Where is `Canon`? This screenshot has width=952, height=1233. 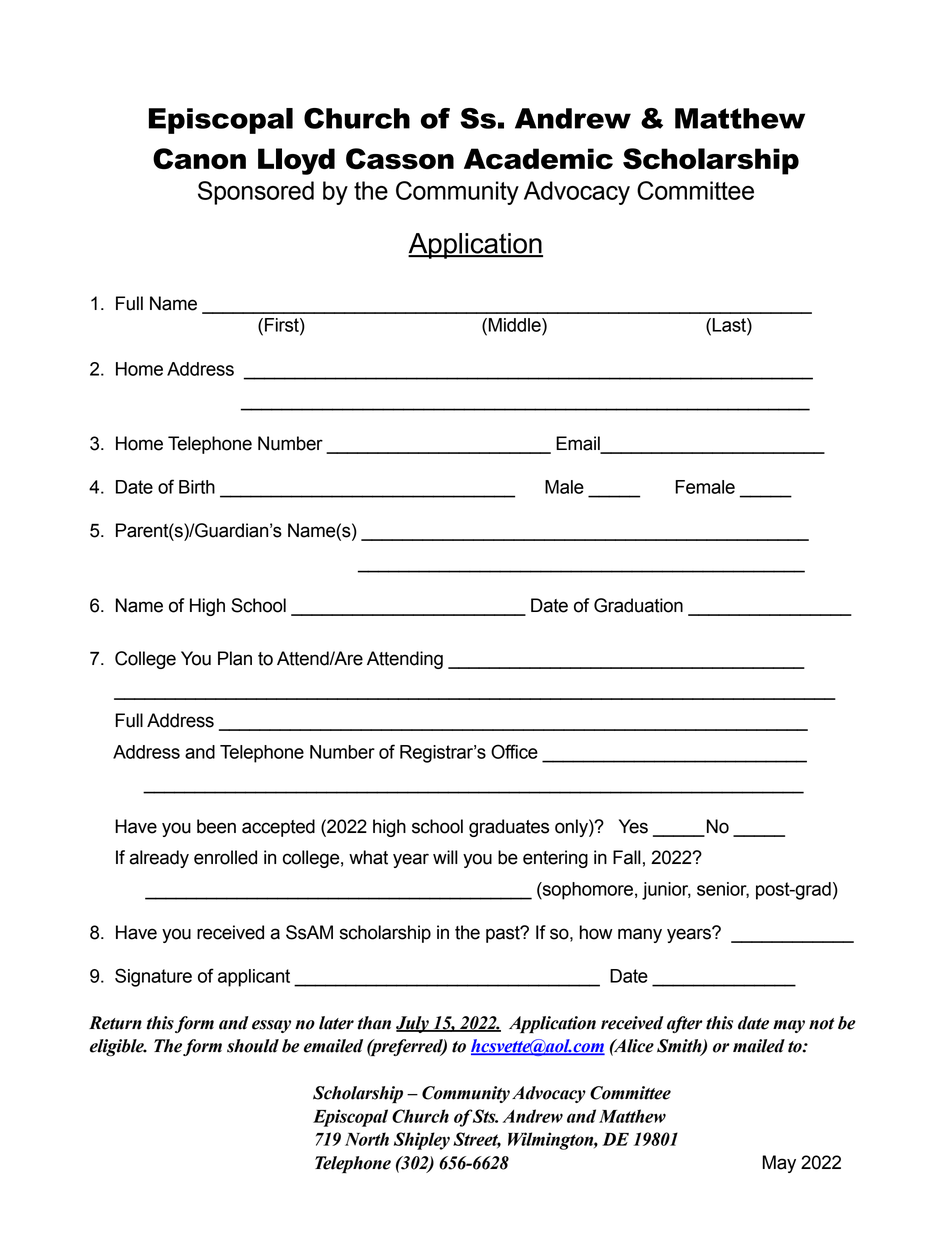
Canon is located at coordinates (199, 158).
